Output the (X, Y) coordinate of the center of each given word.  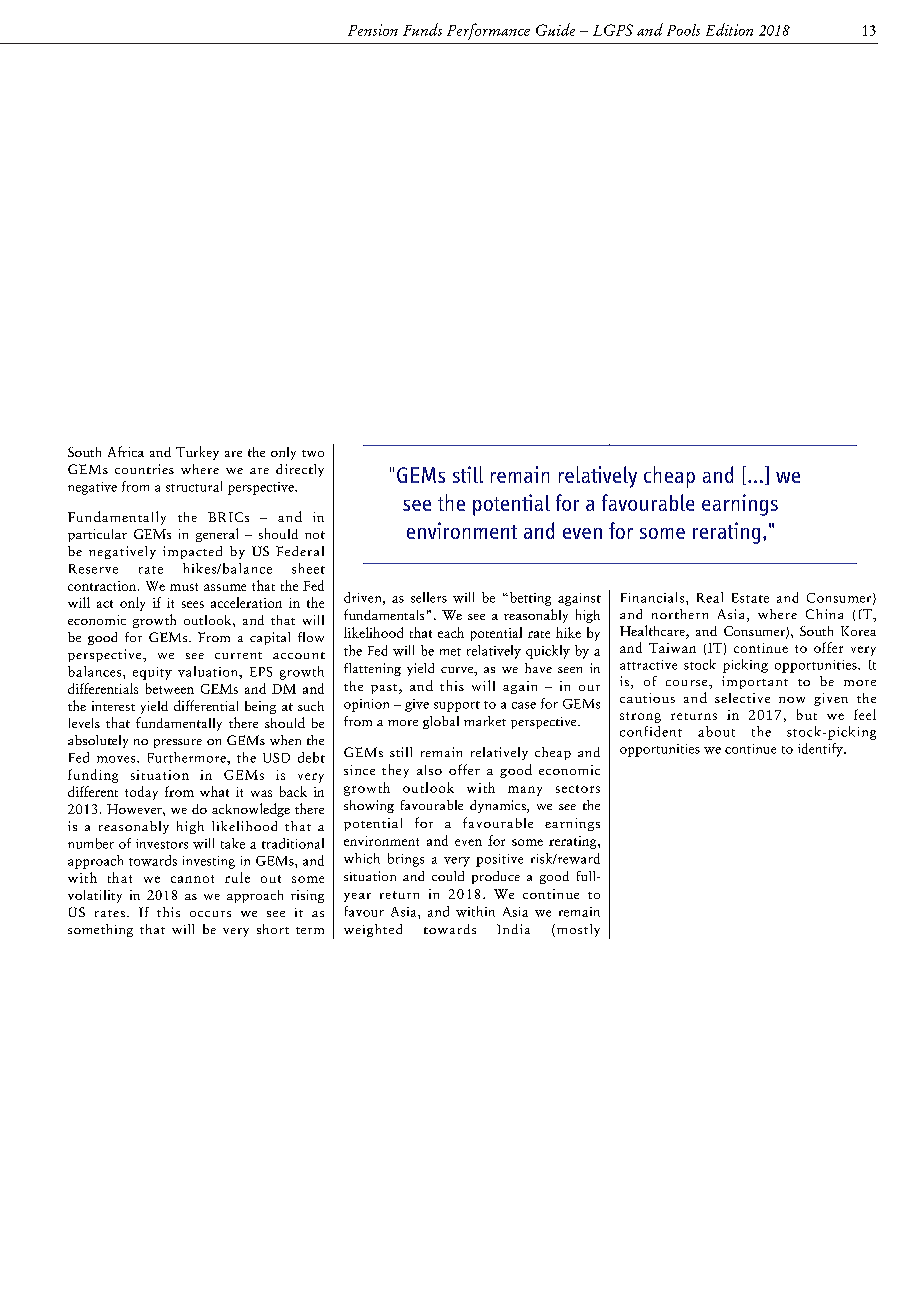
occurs (210, 914)
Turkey (197, 453)
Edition (729, 29)
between (170, 688)
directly (300, 470)
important (755, 682)
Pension (373, 30)
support (457, 706)
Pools (683, 30)
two (313, 453)
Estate (750, 598)
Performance (488, 31)
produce (496, 877)
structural (194, 486)
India (513, 929)
